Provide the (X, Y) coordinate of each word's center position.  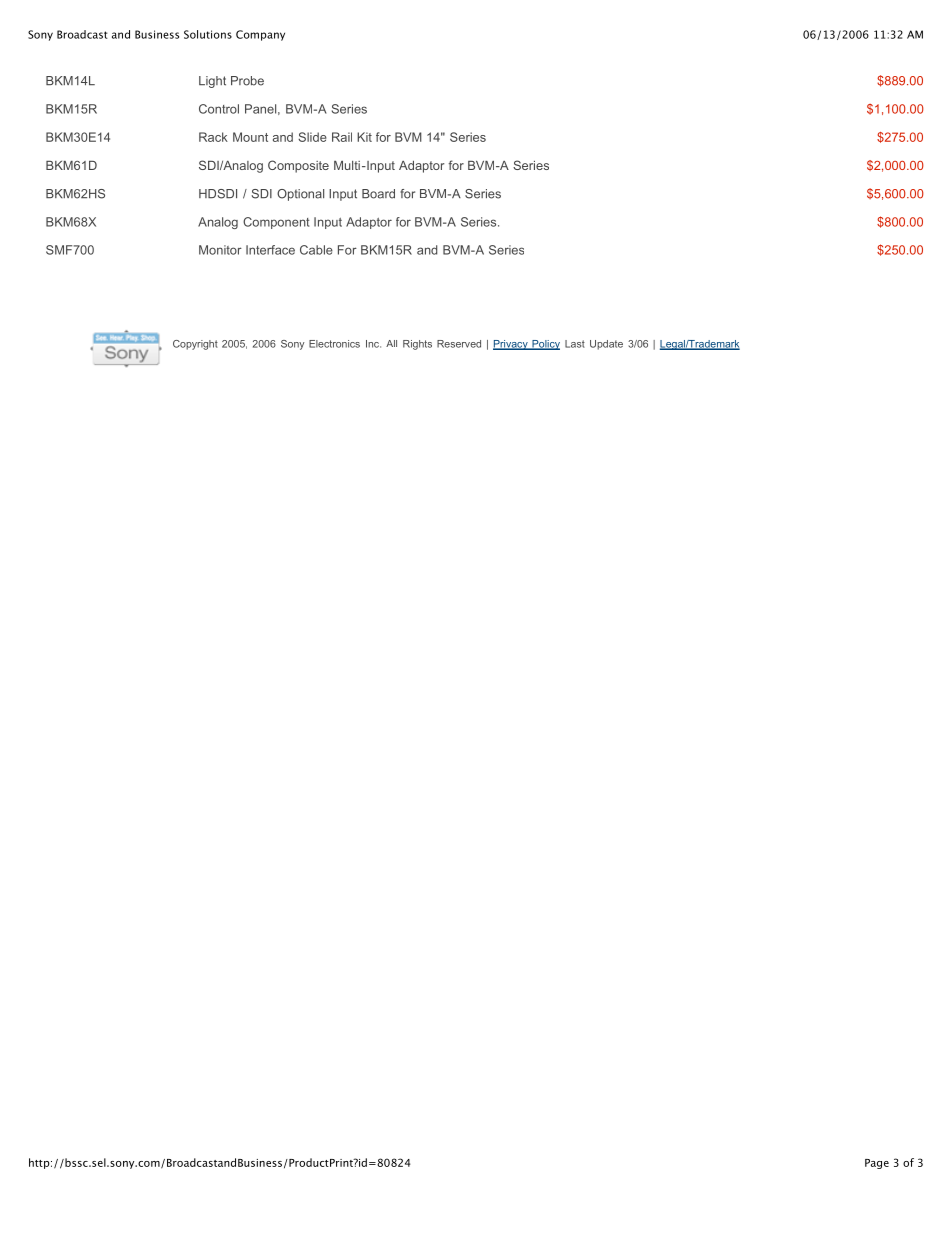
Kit (364, 137)
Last (575, 344)
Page (877, 1164)
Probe (247, 81)
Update (606, 345)
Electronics (334, 344)
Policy (545, 345)
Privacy (511, 345)
